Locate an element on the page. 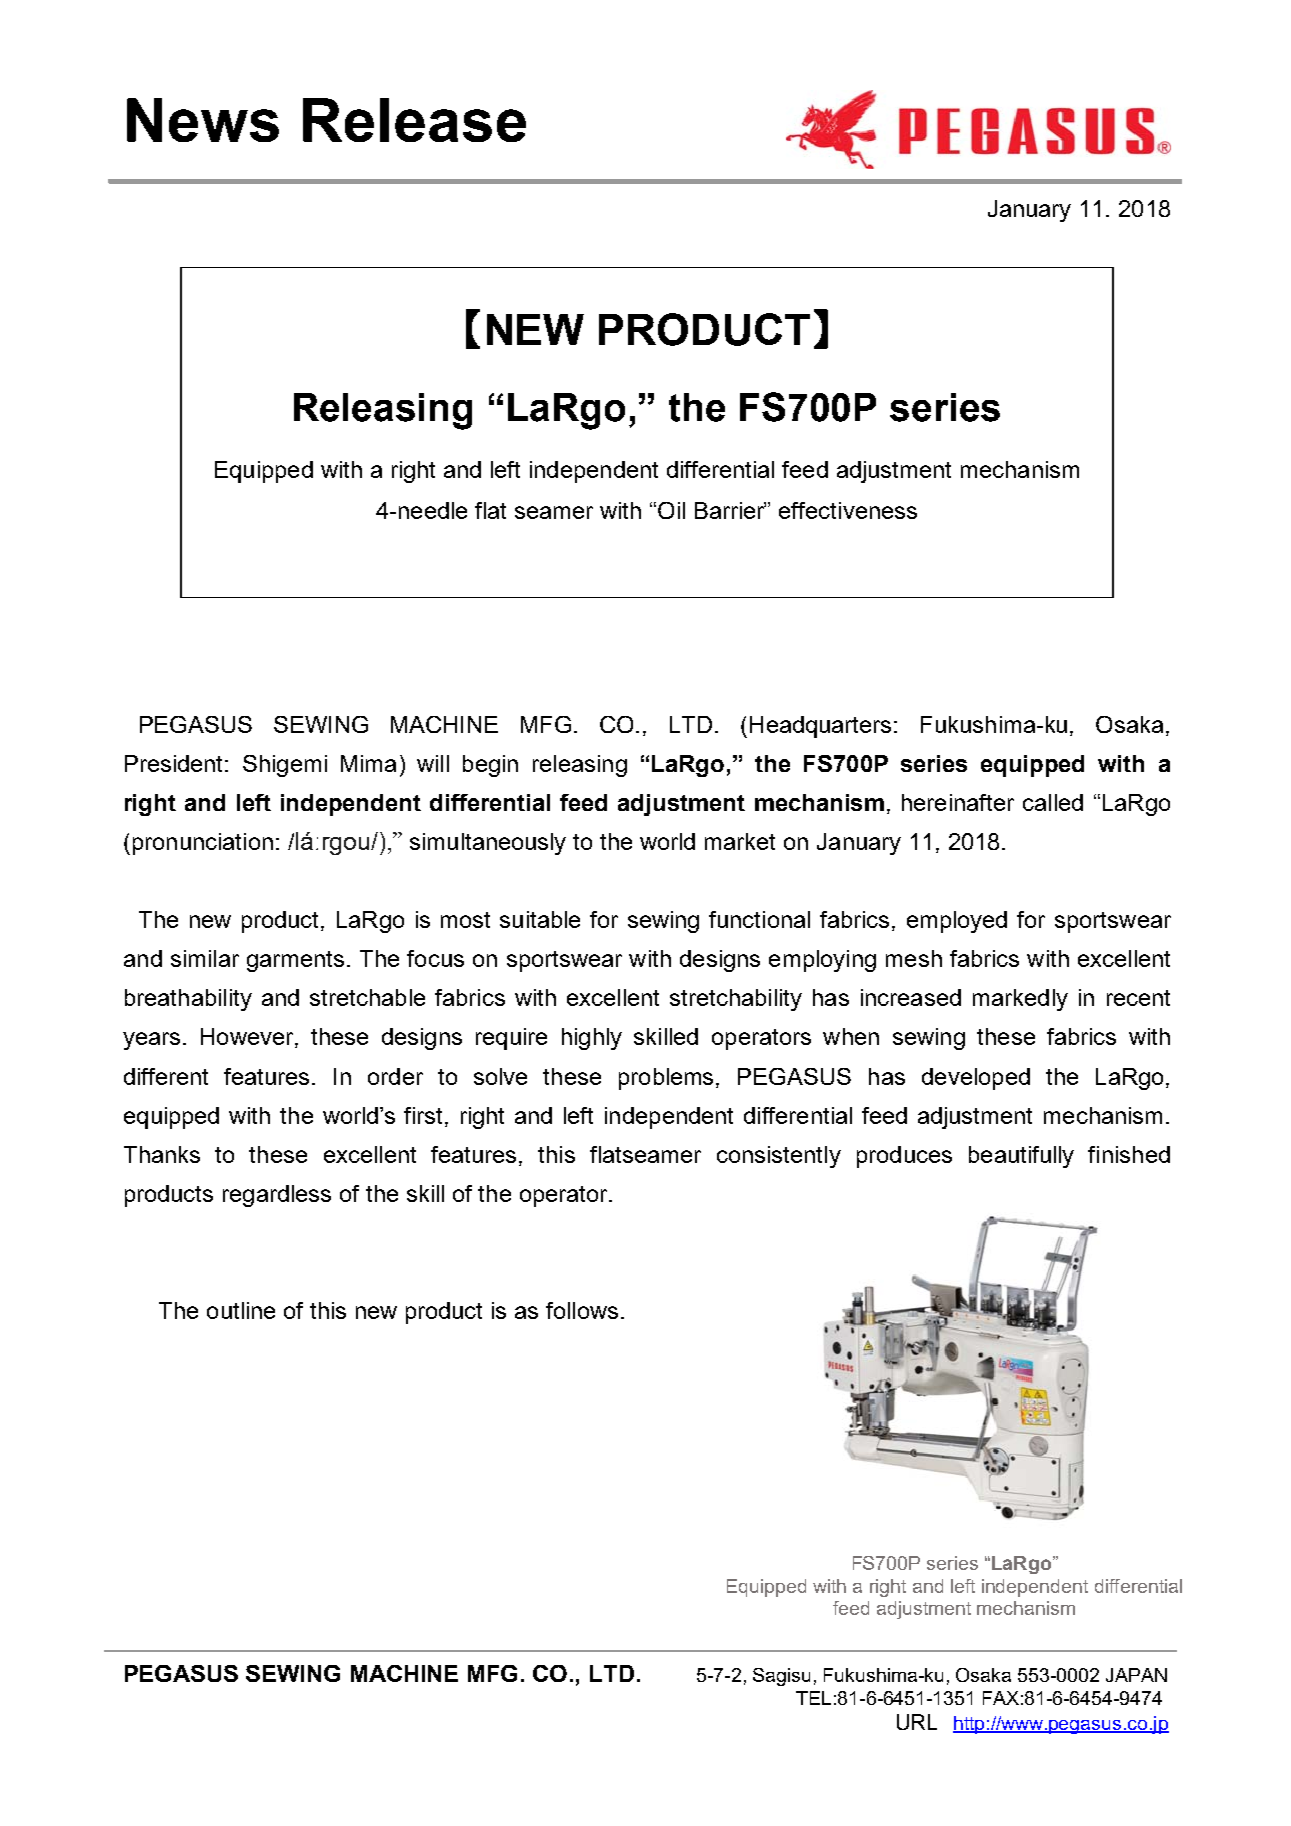 Image resolution: width=1291 pixels, height=1826 pixels. effectiveness is located at coordinates (848, 510).
